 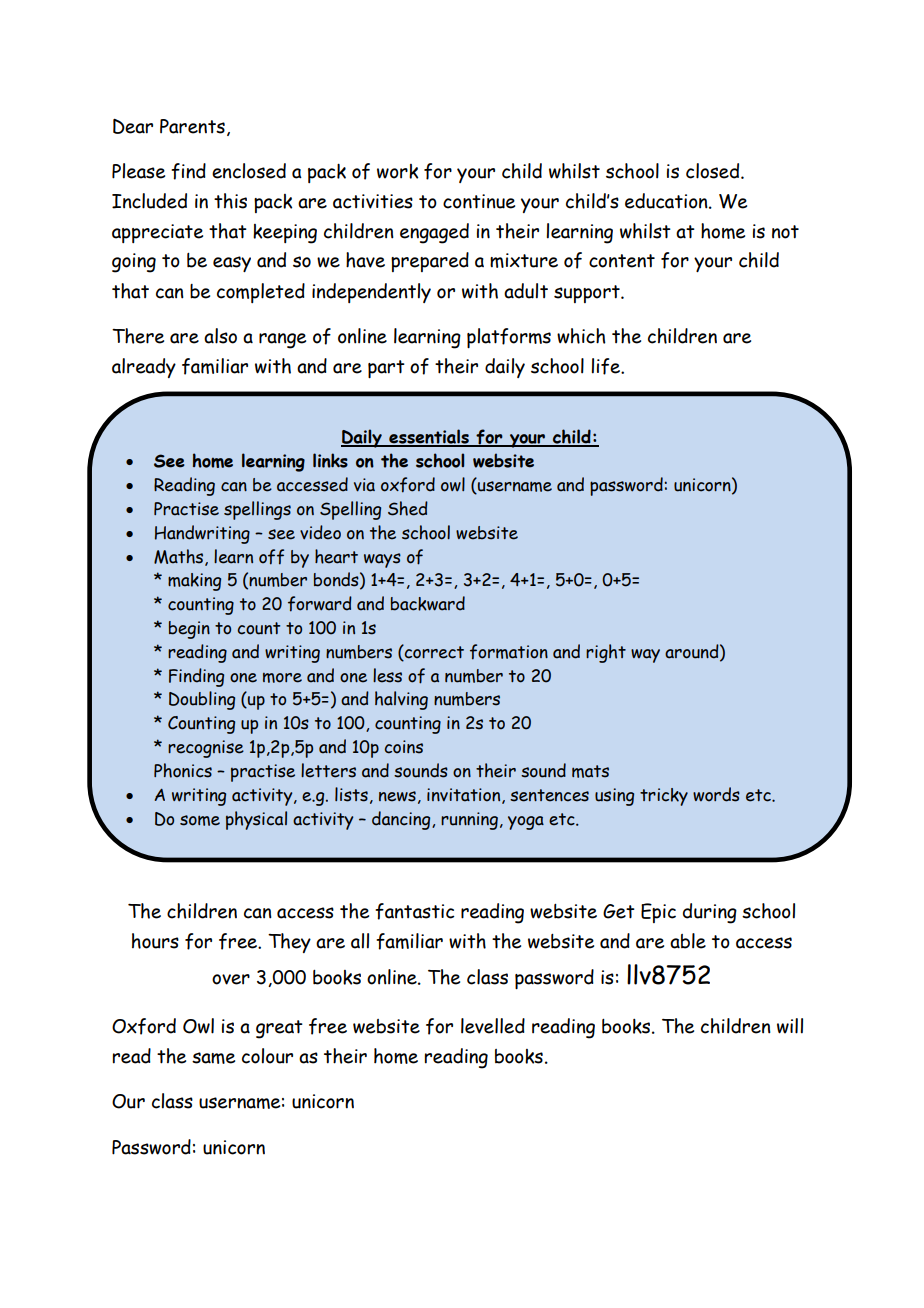 What do you see at coordinates (667, 201) in the screenshot?
I see `education` at bounding box center [667, 201].
